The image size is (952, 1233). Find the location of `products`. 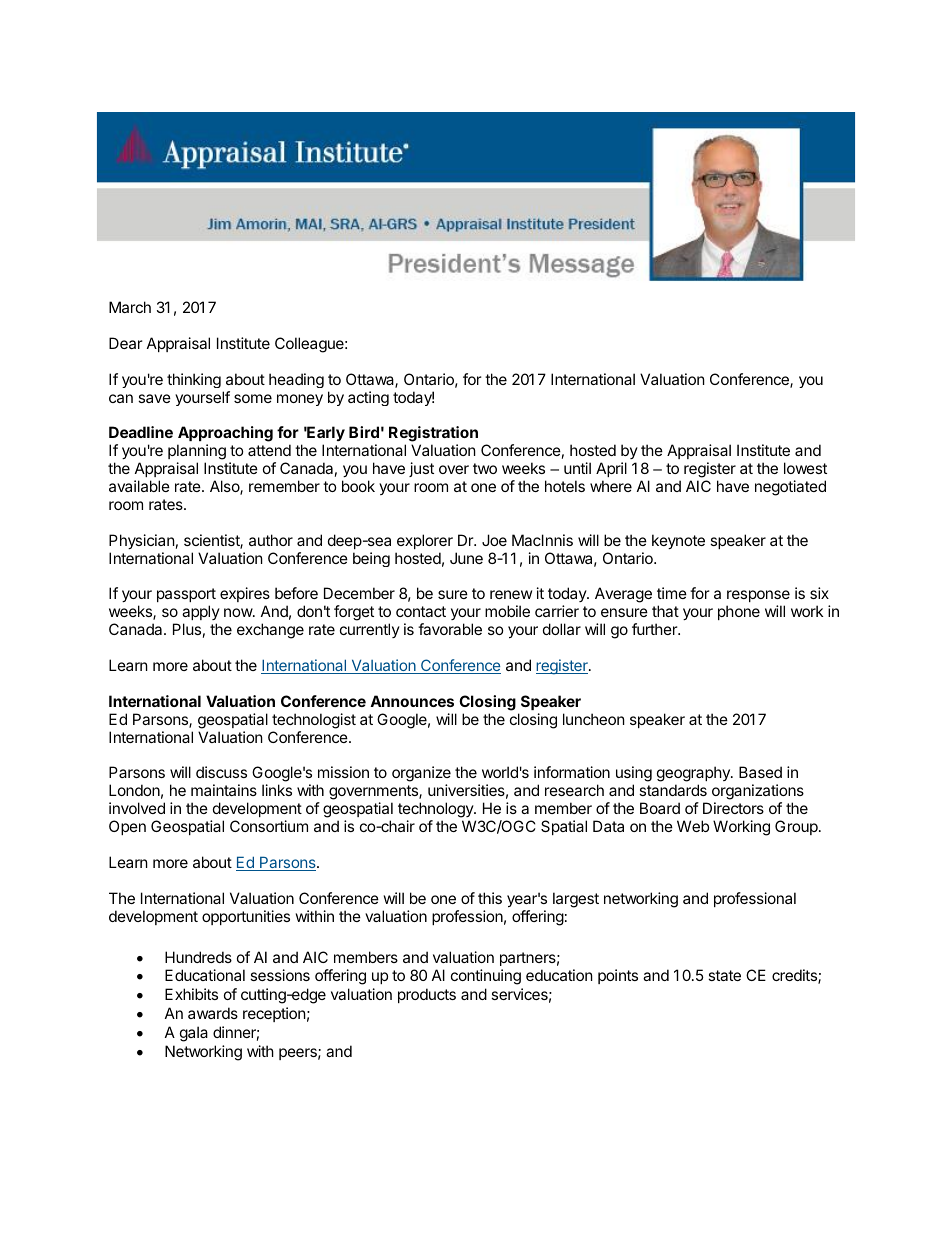

products is located at coordinates (427, 995).
